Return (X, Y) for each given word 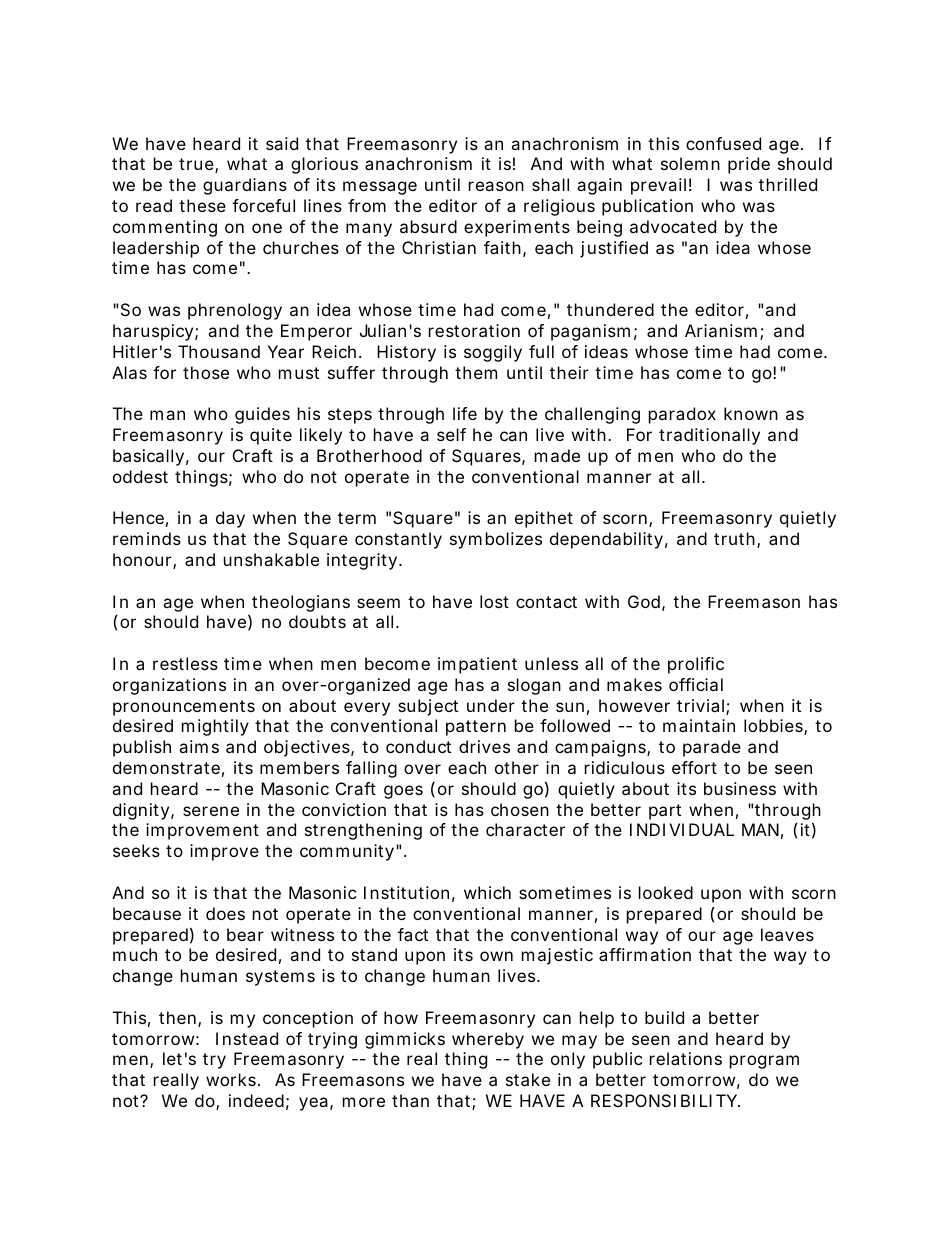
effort (694, 767)
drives (484, 746)
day (230, 519)
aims (199, 746)
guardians (245, 186)
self (451, 434)
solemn (690, 163)
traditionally (709, 436)
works (233, 1079)
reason (496, 186)
